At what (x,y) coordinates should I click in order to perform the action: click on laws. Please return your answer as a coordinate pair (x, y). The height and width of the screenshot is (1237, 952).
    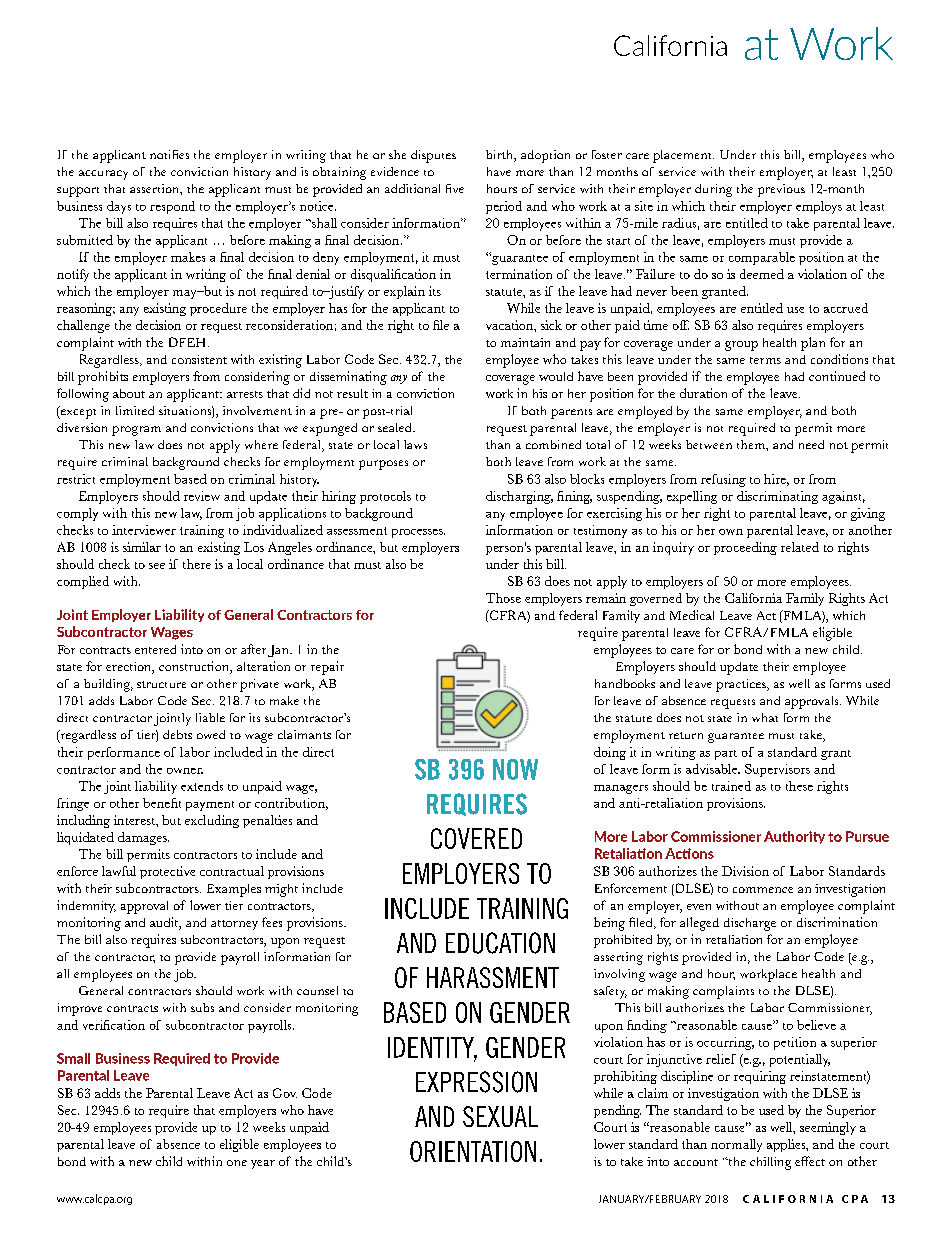
    Looking at the image, I should click on (415, 444).
